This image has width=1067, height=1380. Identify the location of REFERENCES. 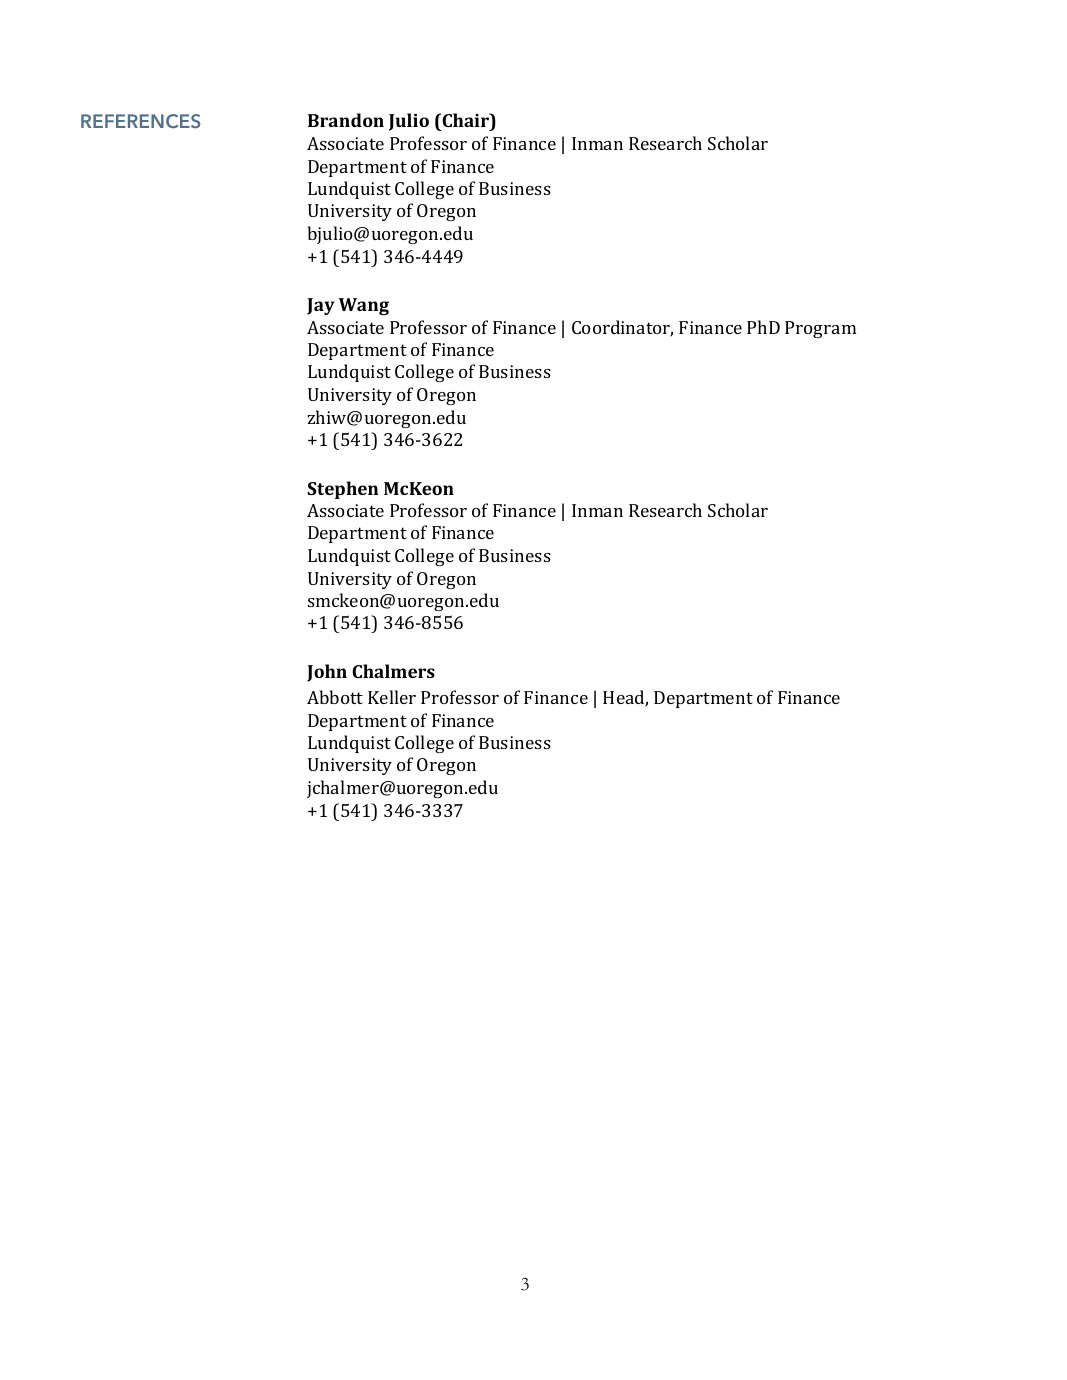
(140, 121).
